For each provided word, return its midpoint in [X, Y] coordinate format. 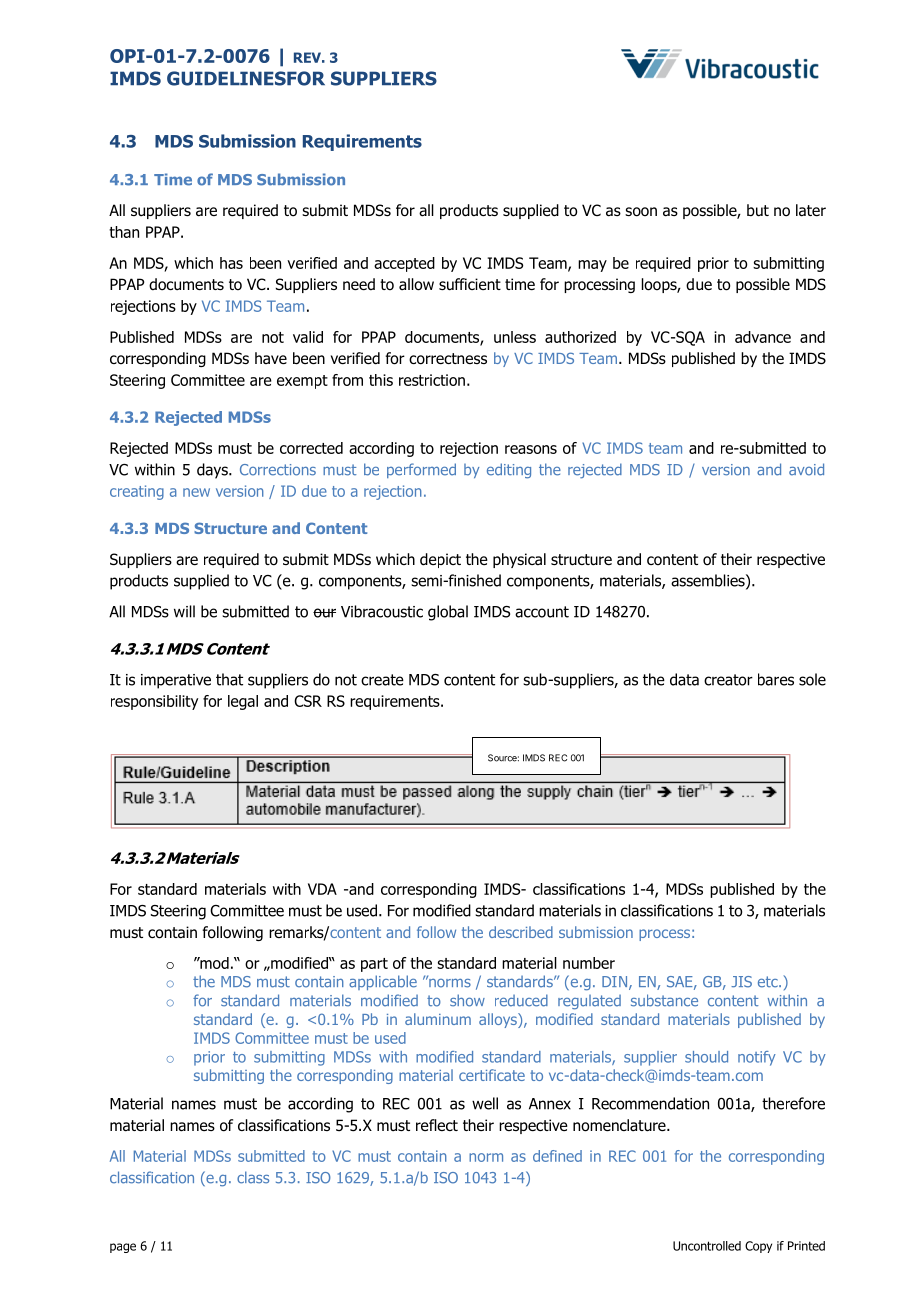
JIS [741, 982]
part [374, 965]
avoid [806, 469]
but [758, 210]
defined [557, 1156]
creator [728, 680]
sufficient [470, 284]
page [123, 1248]
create [382, 680]
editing [509, 471]
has [231, 263]
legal [243, 702]
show [467, 1000]
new [196, 492]
